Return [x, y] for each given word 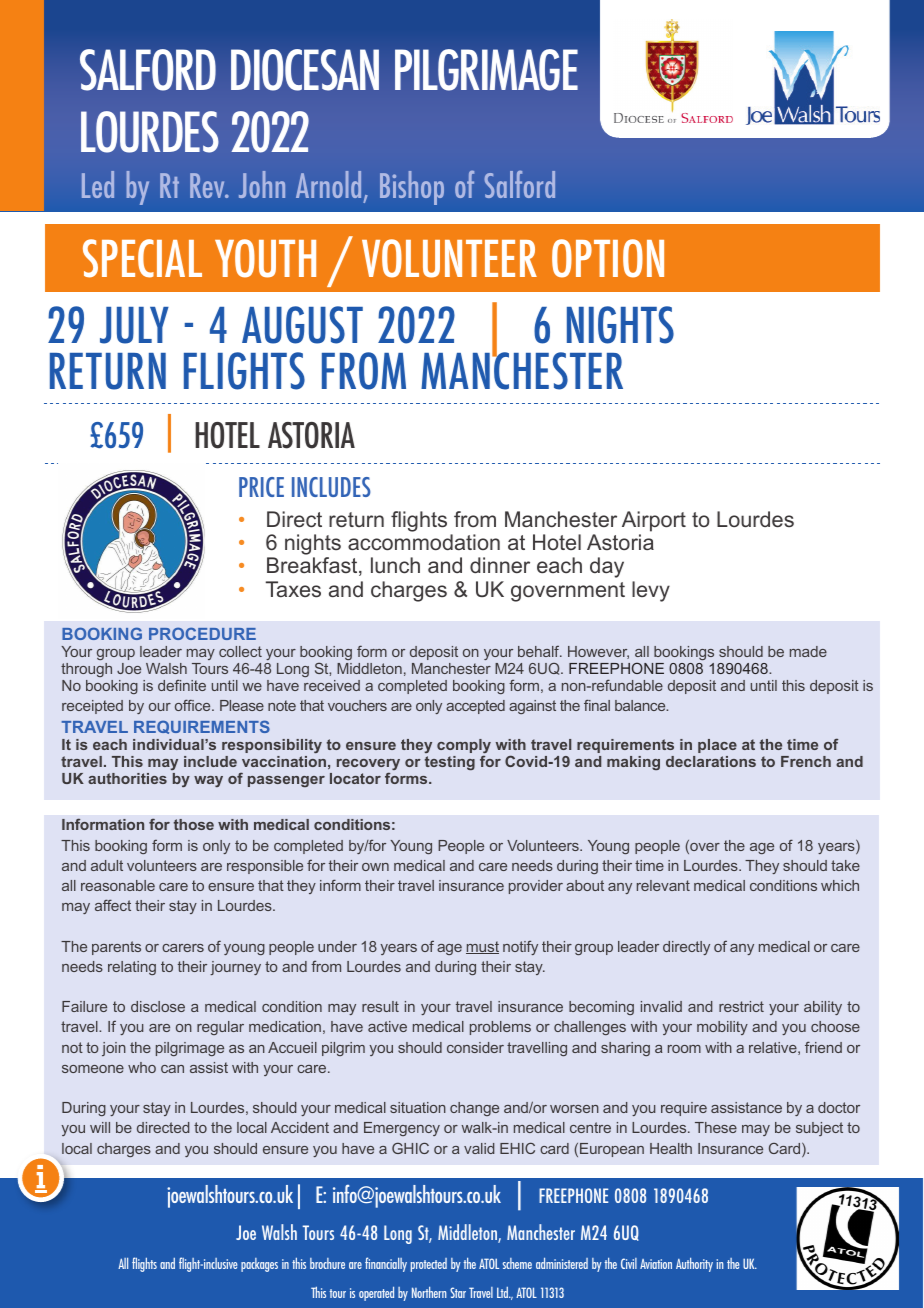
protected [429, 1265]
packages [259, 1265]
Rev [208, 185]
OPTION [608, 258]
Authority [694, 1264]
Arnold [328, 184]
